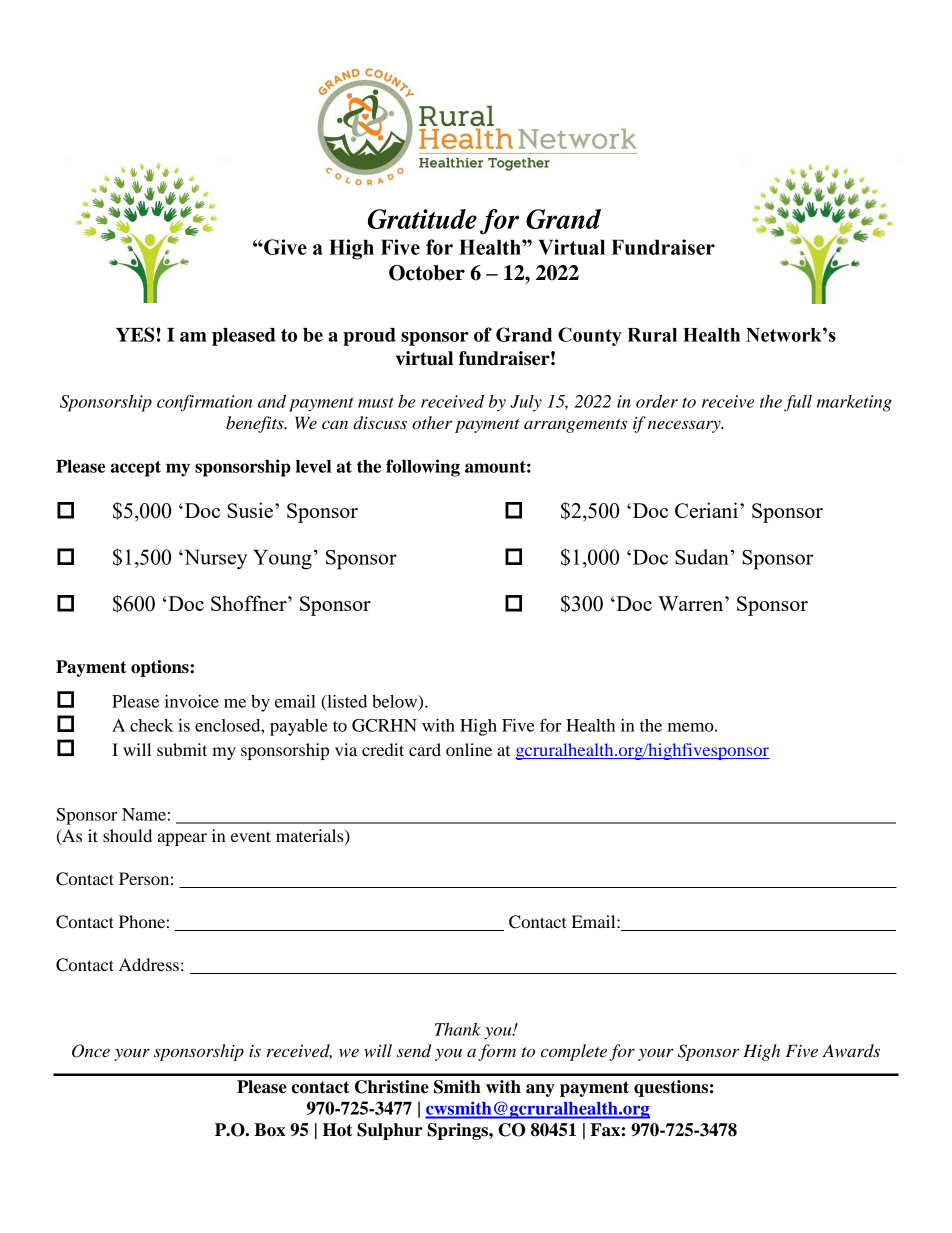  I want to click on Give, so click(284, 247).
